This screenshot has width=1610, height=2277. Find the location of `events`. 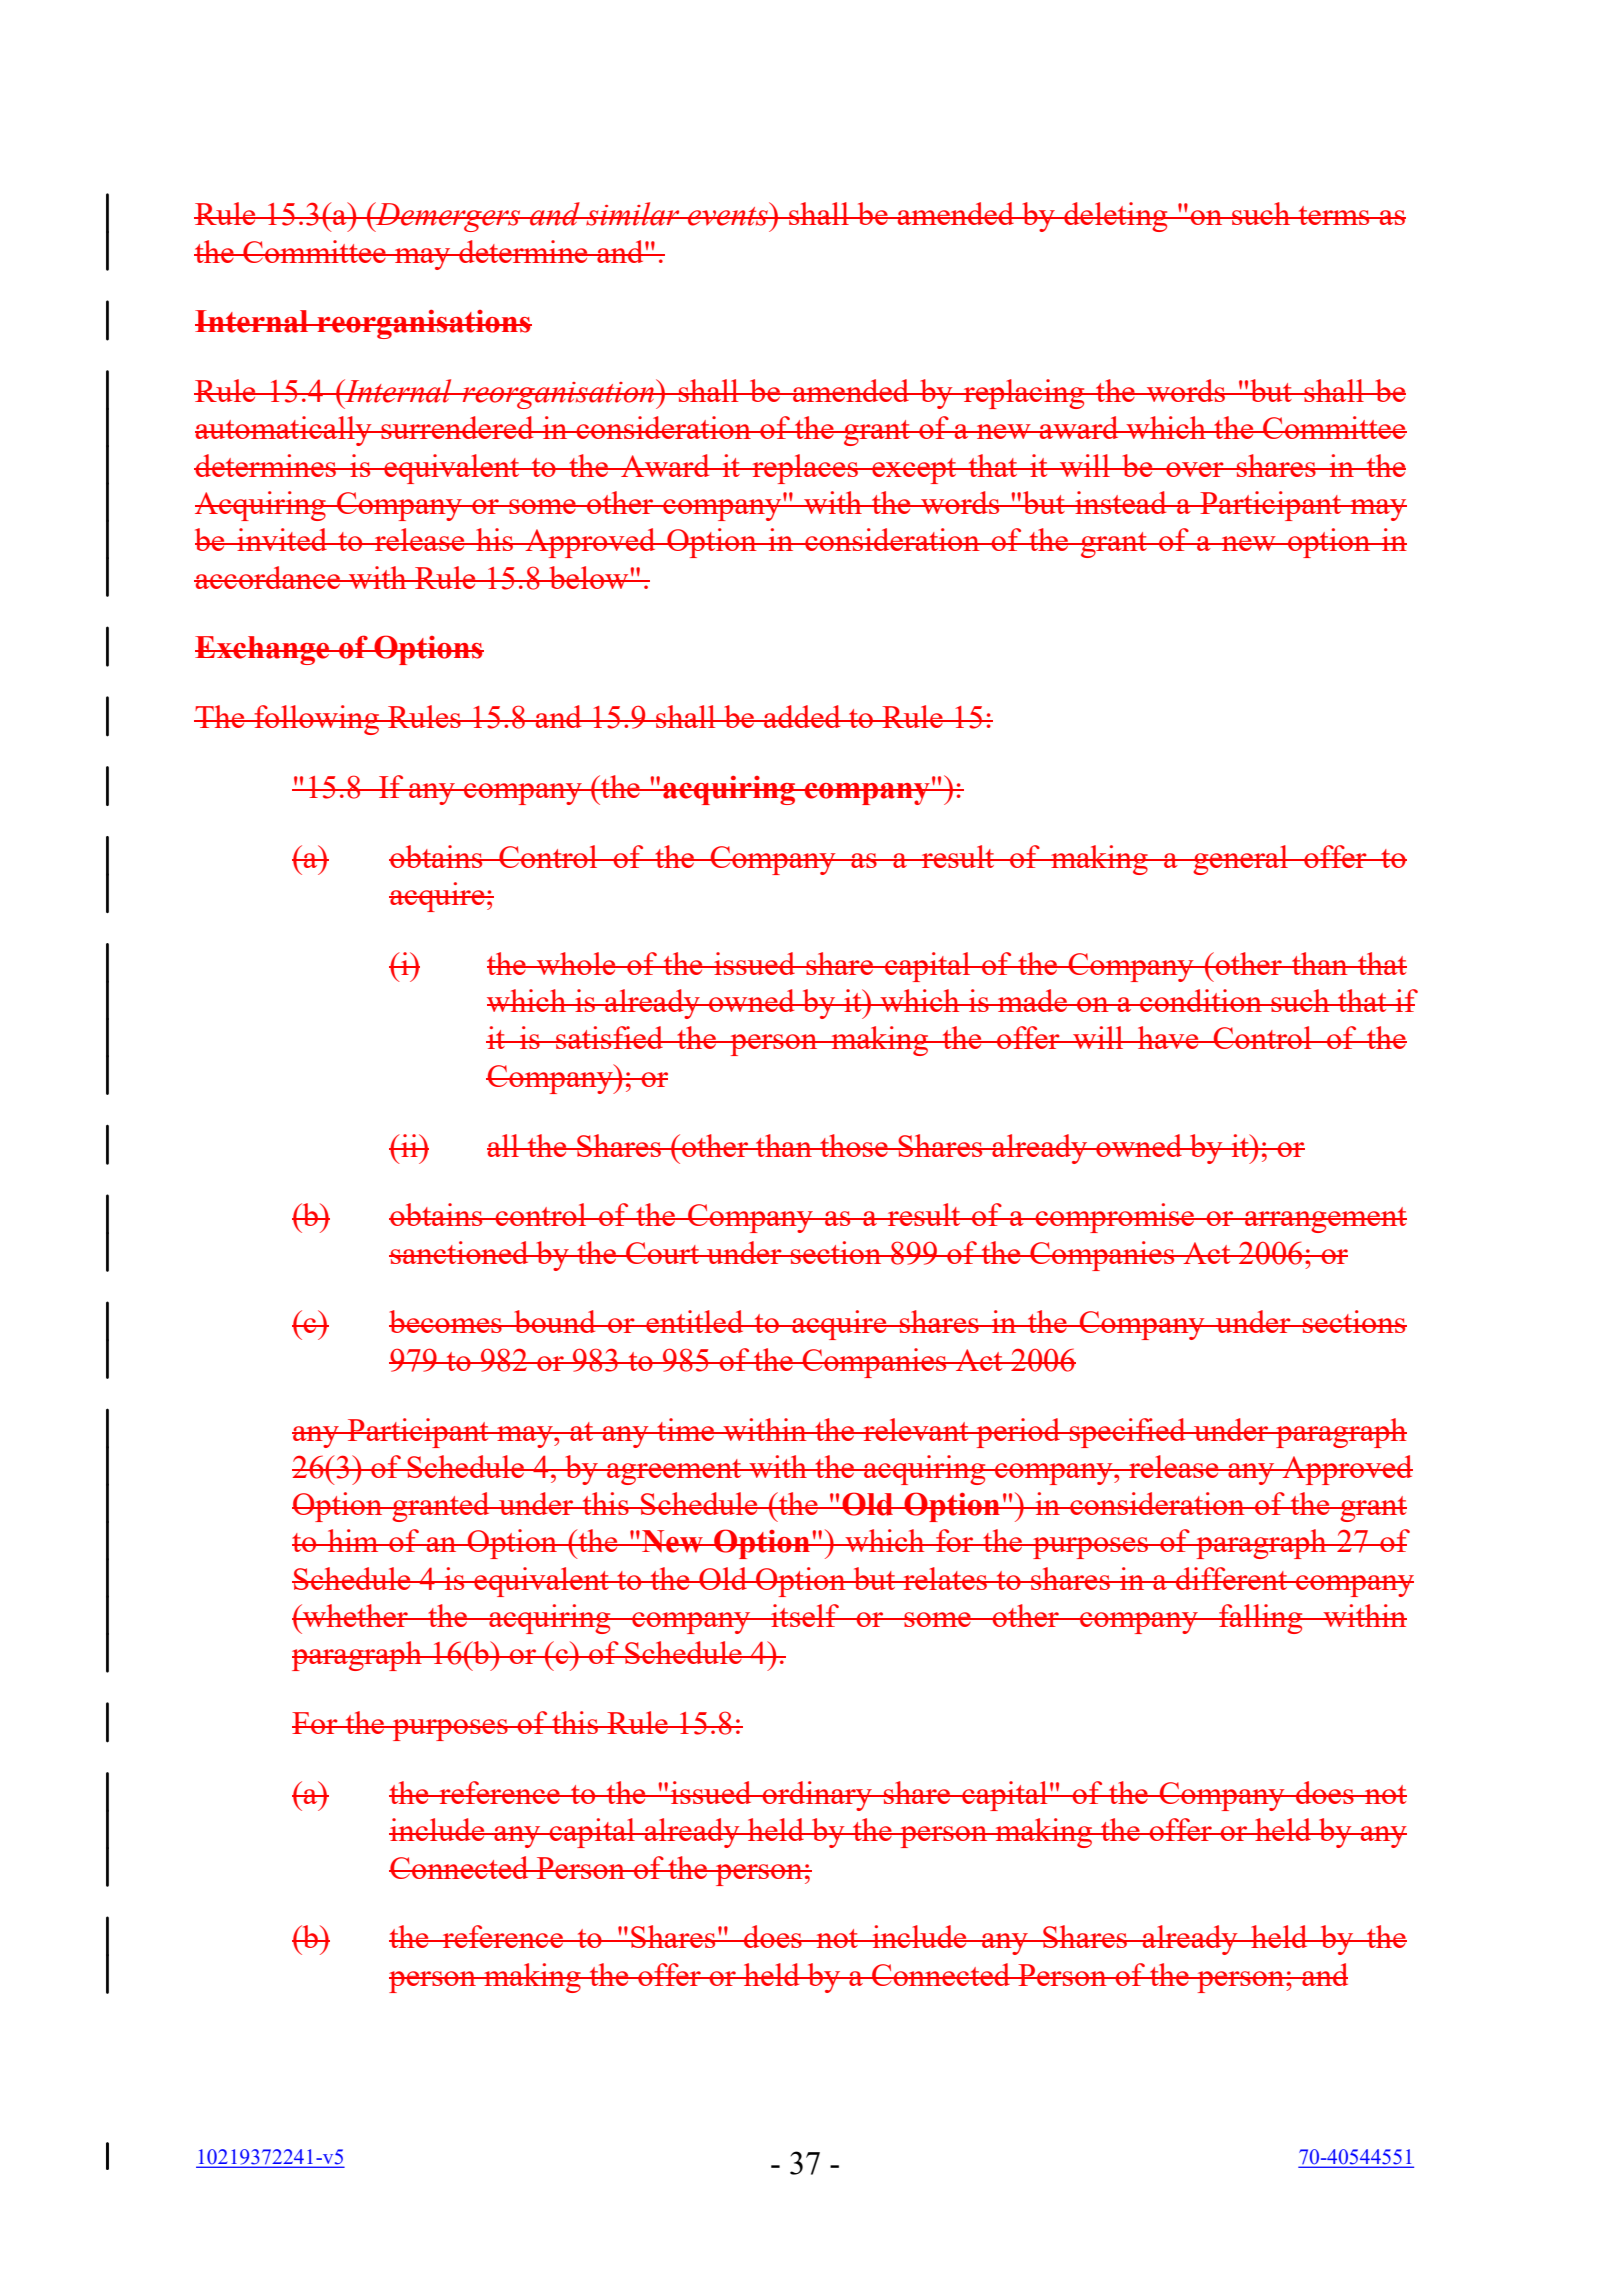

events is located at coordinates (728, 216).
